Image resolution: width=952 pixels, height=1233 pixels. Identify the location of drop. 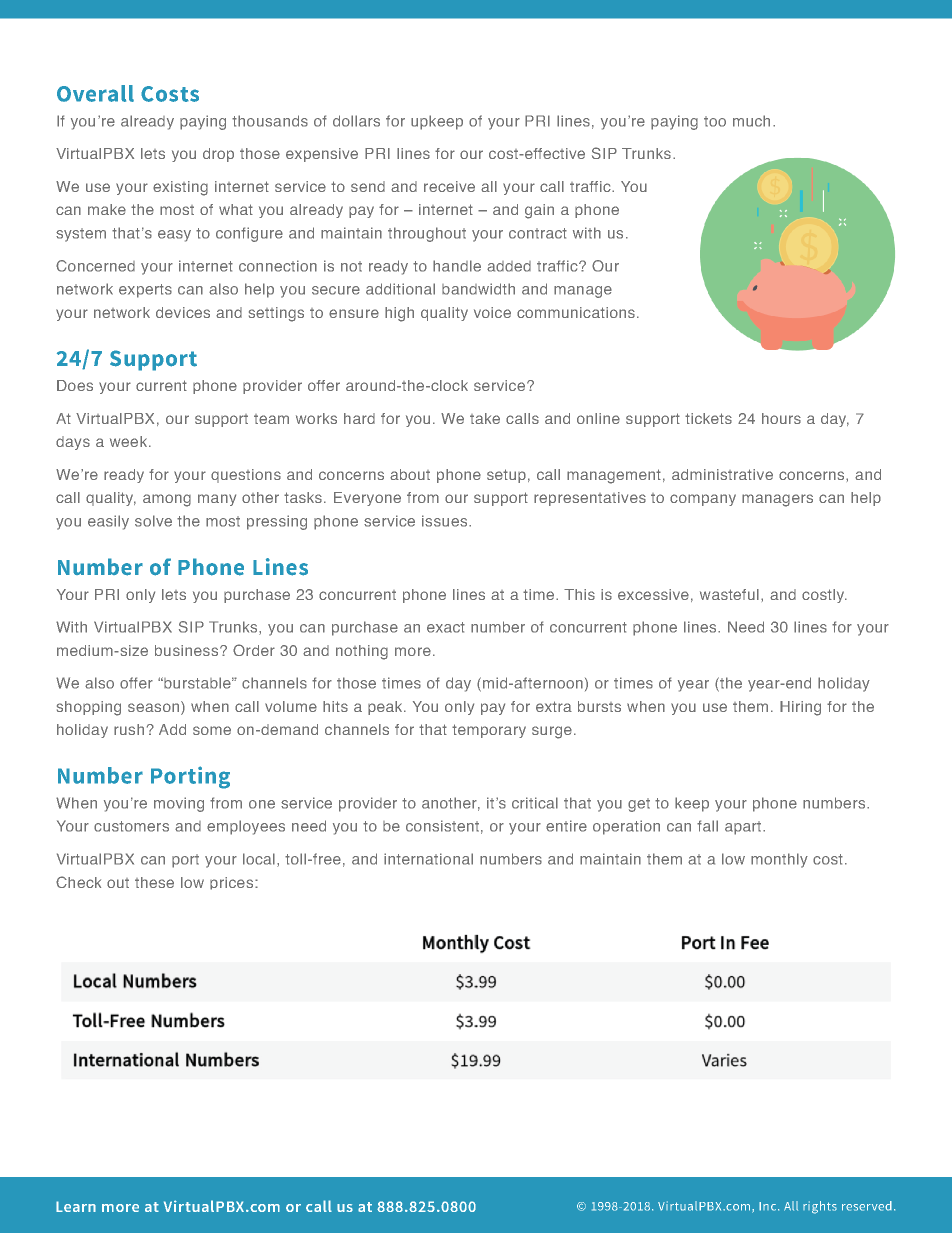
(218, 155).
